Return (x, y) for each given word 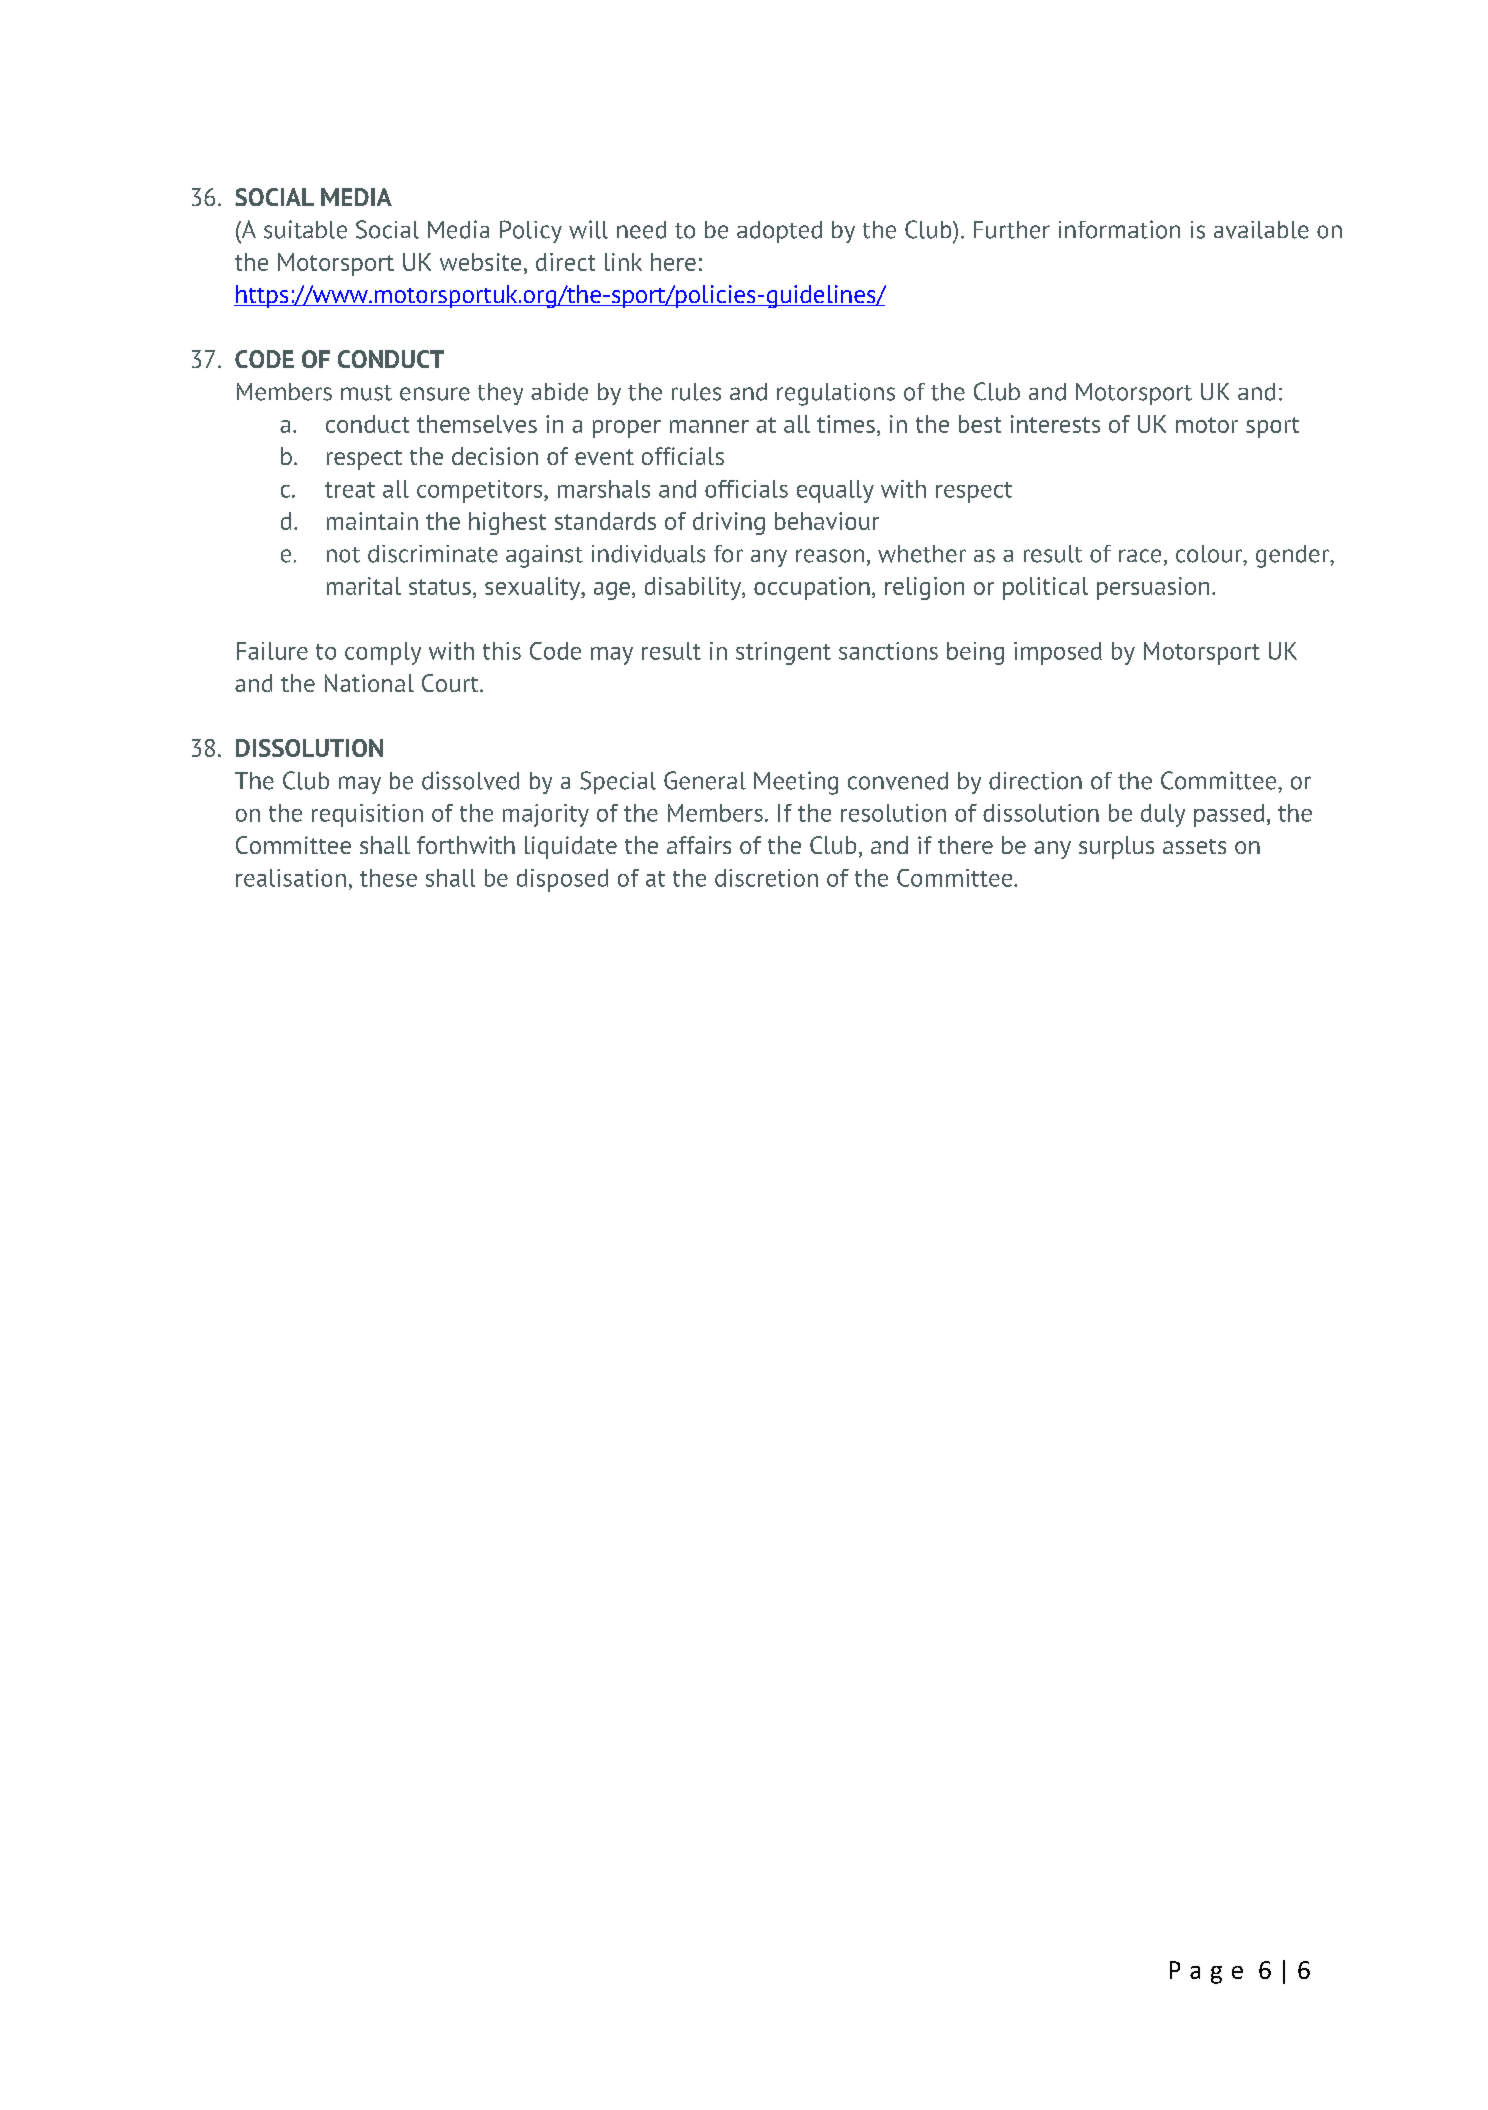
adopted (779, 232)
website (480, 262)
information (1119, 229)
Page (1206, 1972)
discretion (766, 878)
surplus (1116, 847)
